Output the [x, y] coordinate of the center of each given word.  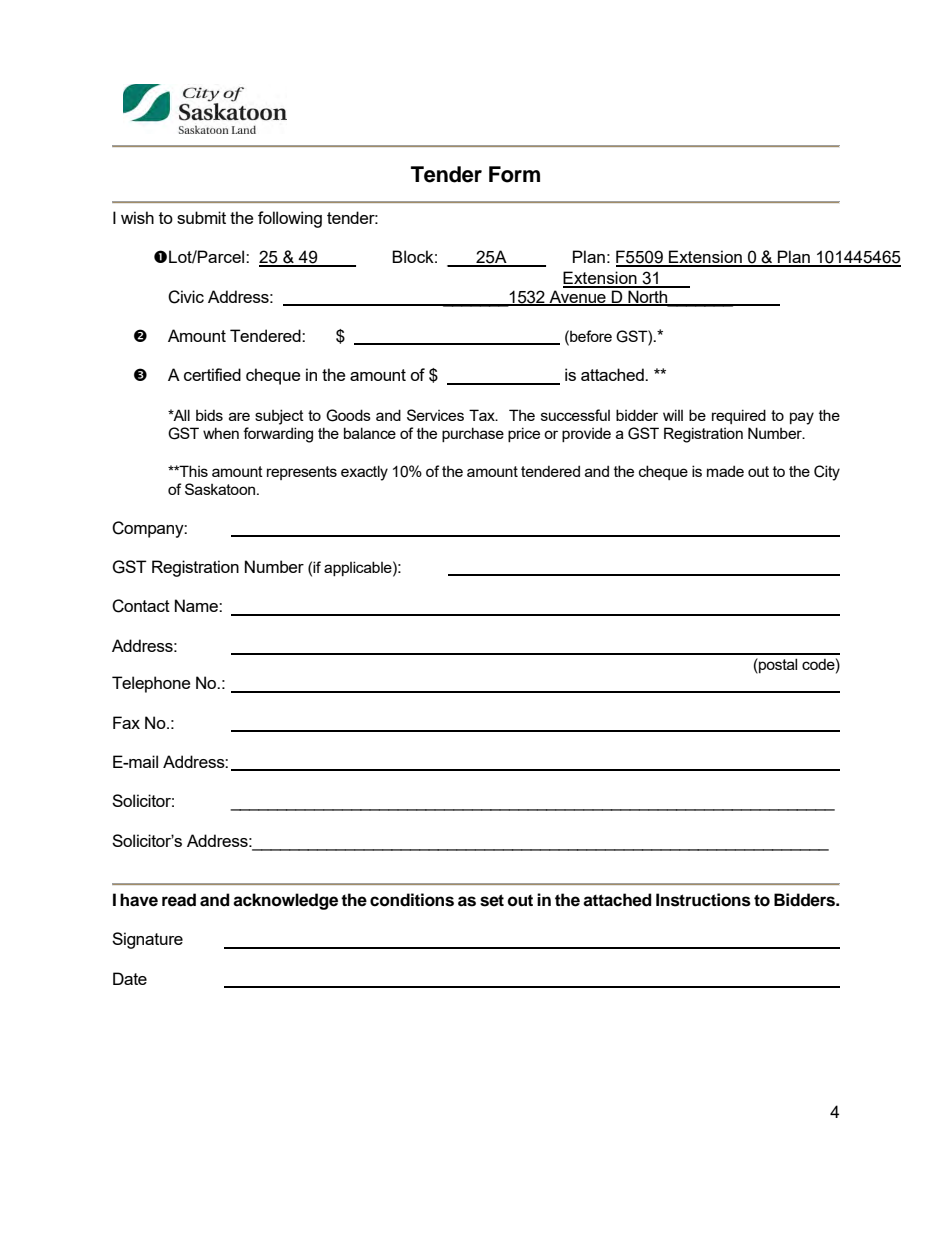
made [725, 471]
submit [201, 217]
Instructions [703, 900]
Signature [147, 940]
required [739, 416]
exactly [364, 473]
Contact [141, 606]
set [492, 900]
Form [514, 174]
